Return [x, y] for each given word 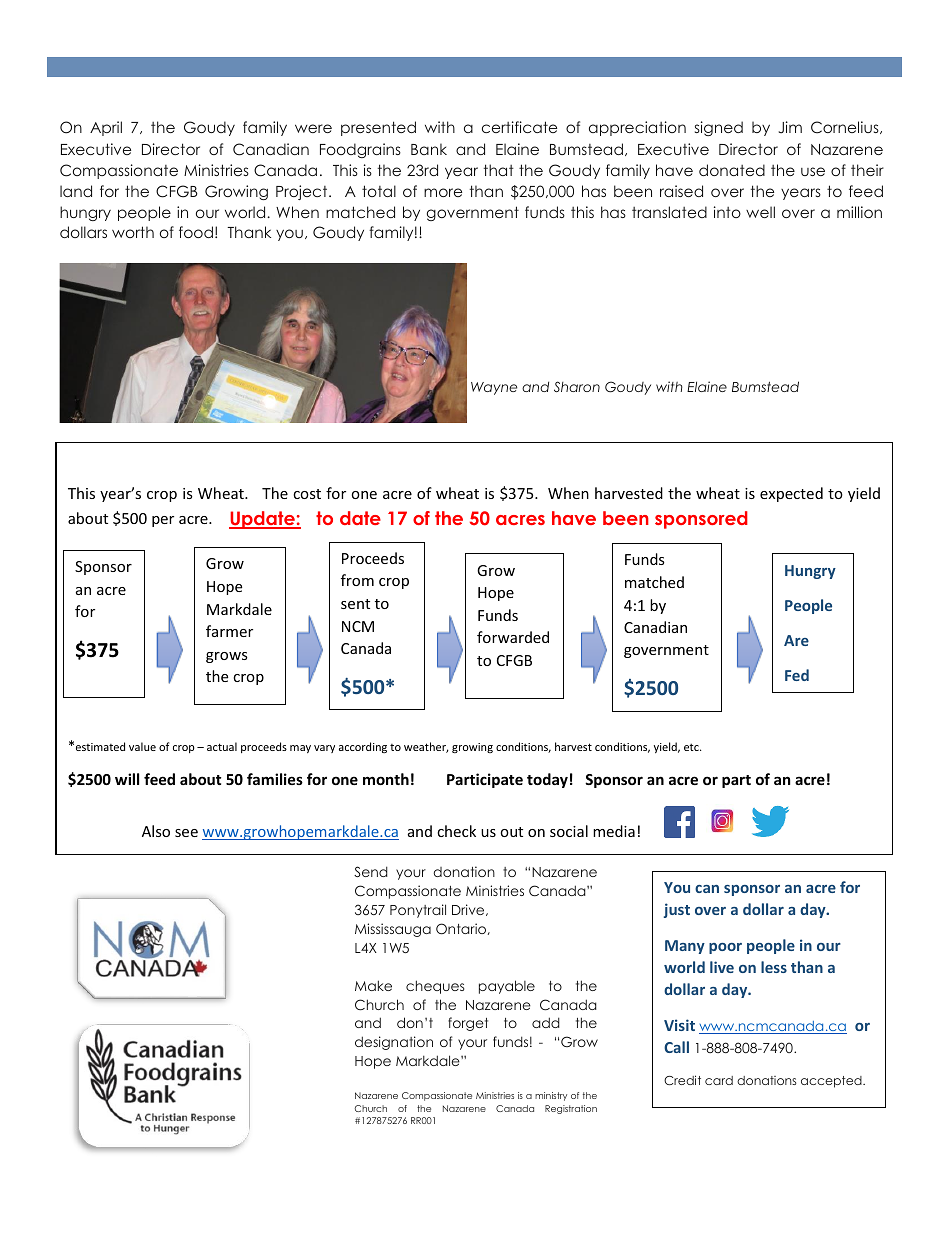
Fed [797, 675]
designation [394, 1043]
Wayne [494, 388]
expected [791, 494]
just [677, 910]
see [186, 833]
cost [307, 494]
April [106, 128]
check [456, 831]
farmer [229, 631]
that [498, 170]
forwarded [513, 637]
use [813, 171]
